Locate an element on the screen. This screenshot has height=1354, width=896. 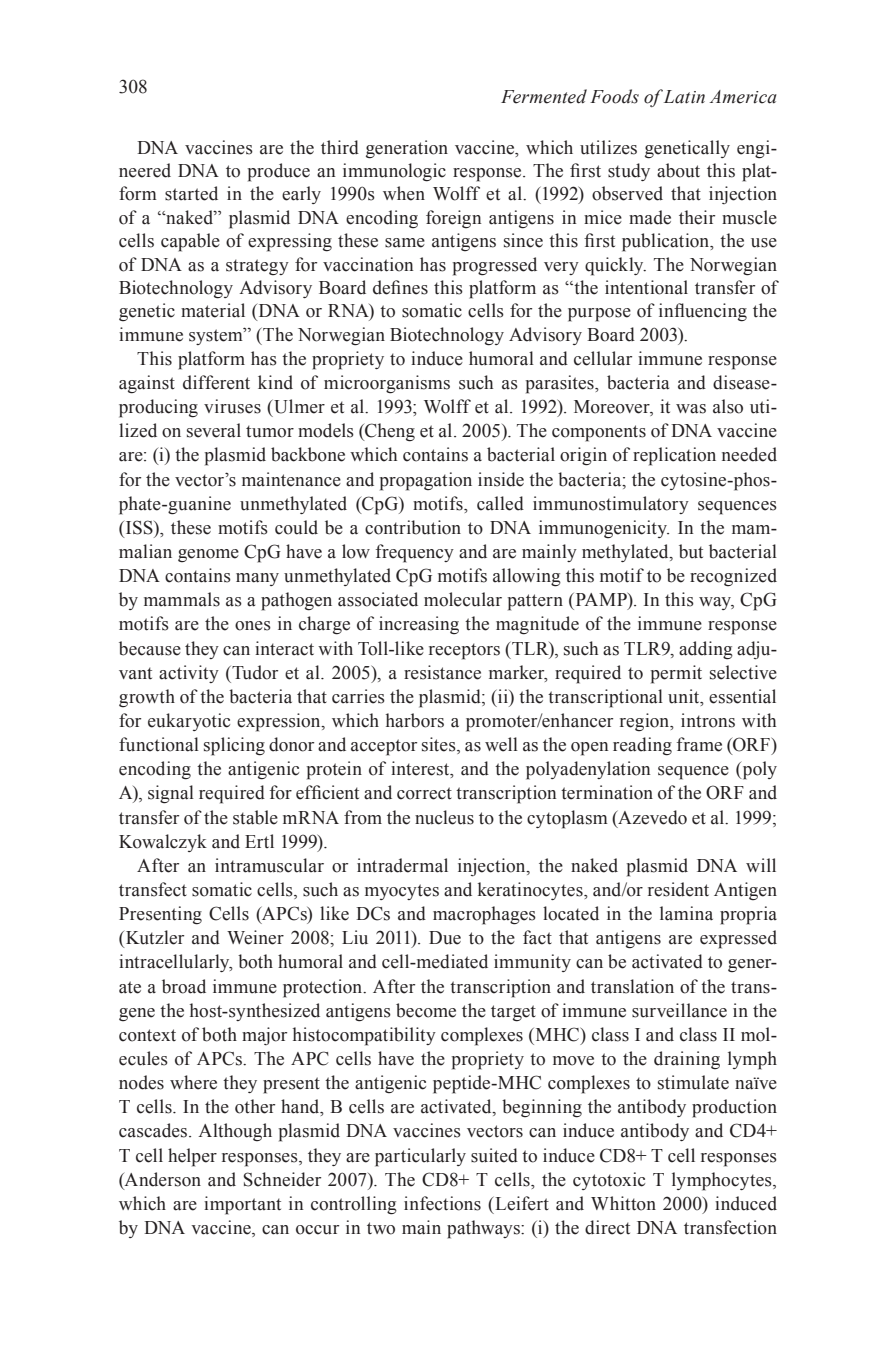
Latin is located at coordinates (684, 97).
